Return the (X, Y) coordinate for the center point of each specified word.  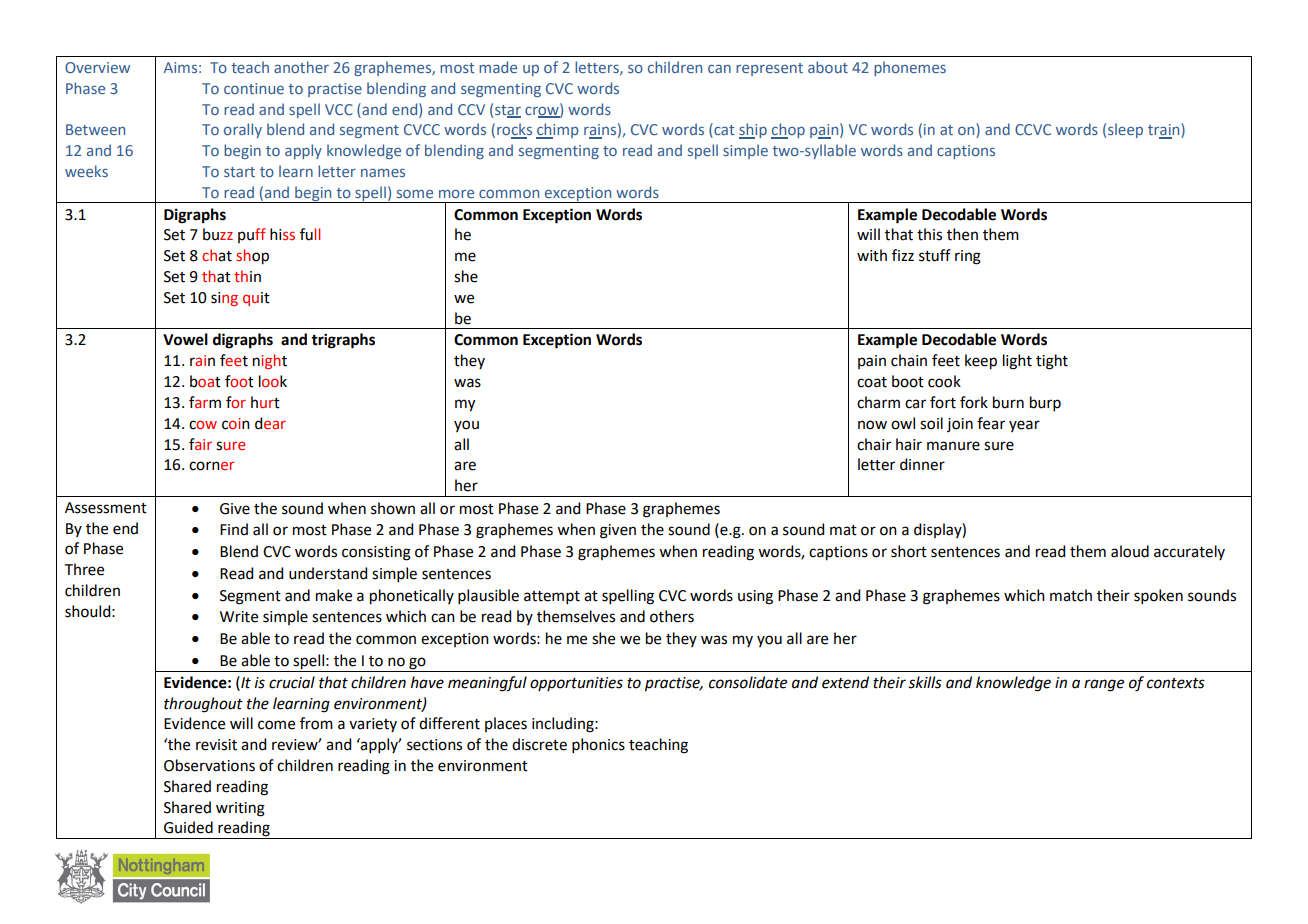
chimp (557, 131)
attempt (552, 597)
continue (254, 88)
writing (240, 809)
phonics (598, 745)
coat (872, 382)
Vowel (185, 339)
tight (1052, 362)
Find (234, 529)
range (1104, 685)
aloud (1130, 551)
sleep (1125, 130)
